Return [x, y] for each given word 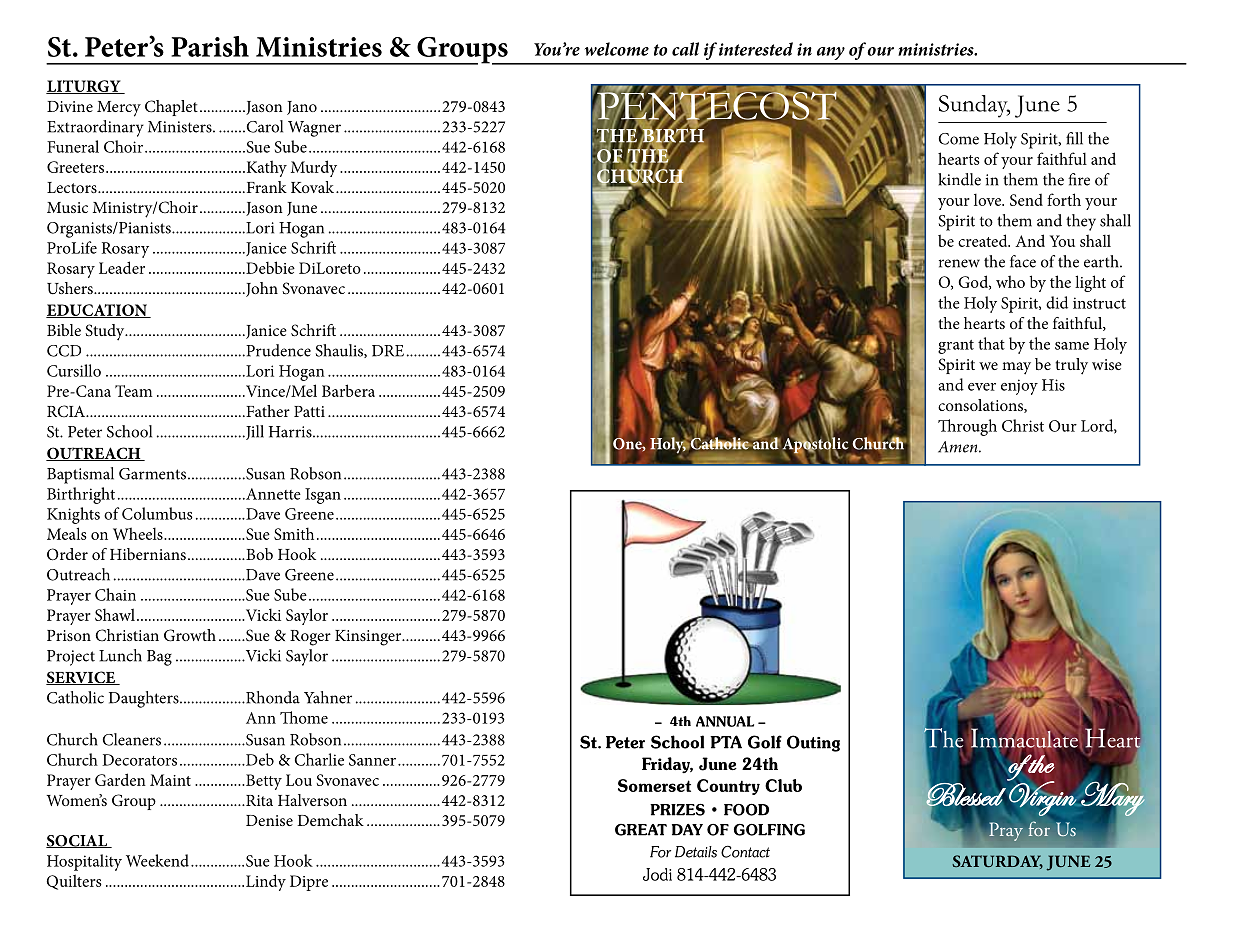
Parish [210, 46]
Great [641, 830]
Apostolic [815, 445]
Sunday [974, 106]
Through [967, 427]
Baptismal [80, 475]
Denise [269, 820]
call [685, 49]
